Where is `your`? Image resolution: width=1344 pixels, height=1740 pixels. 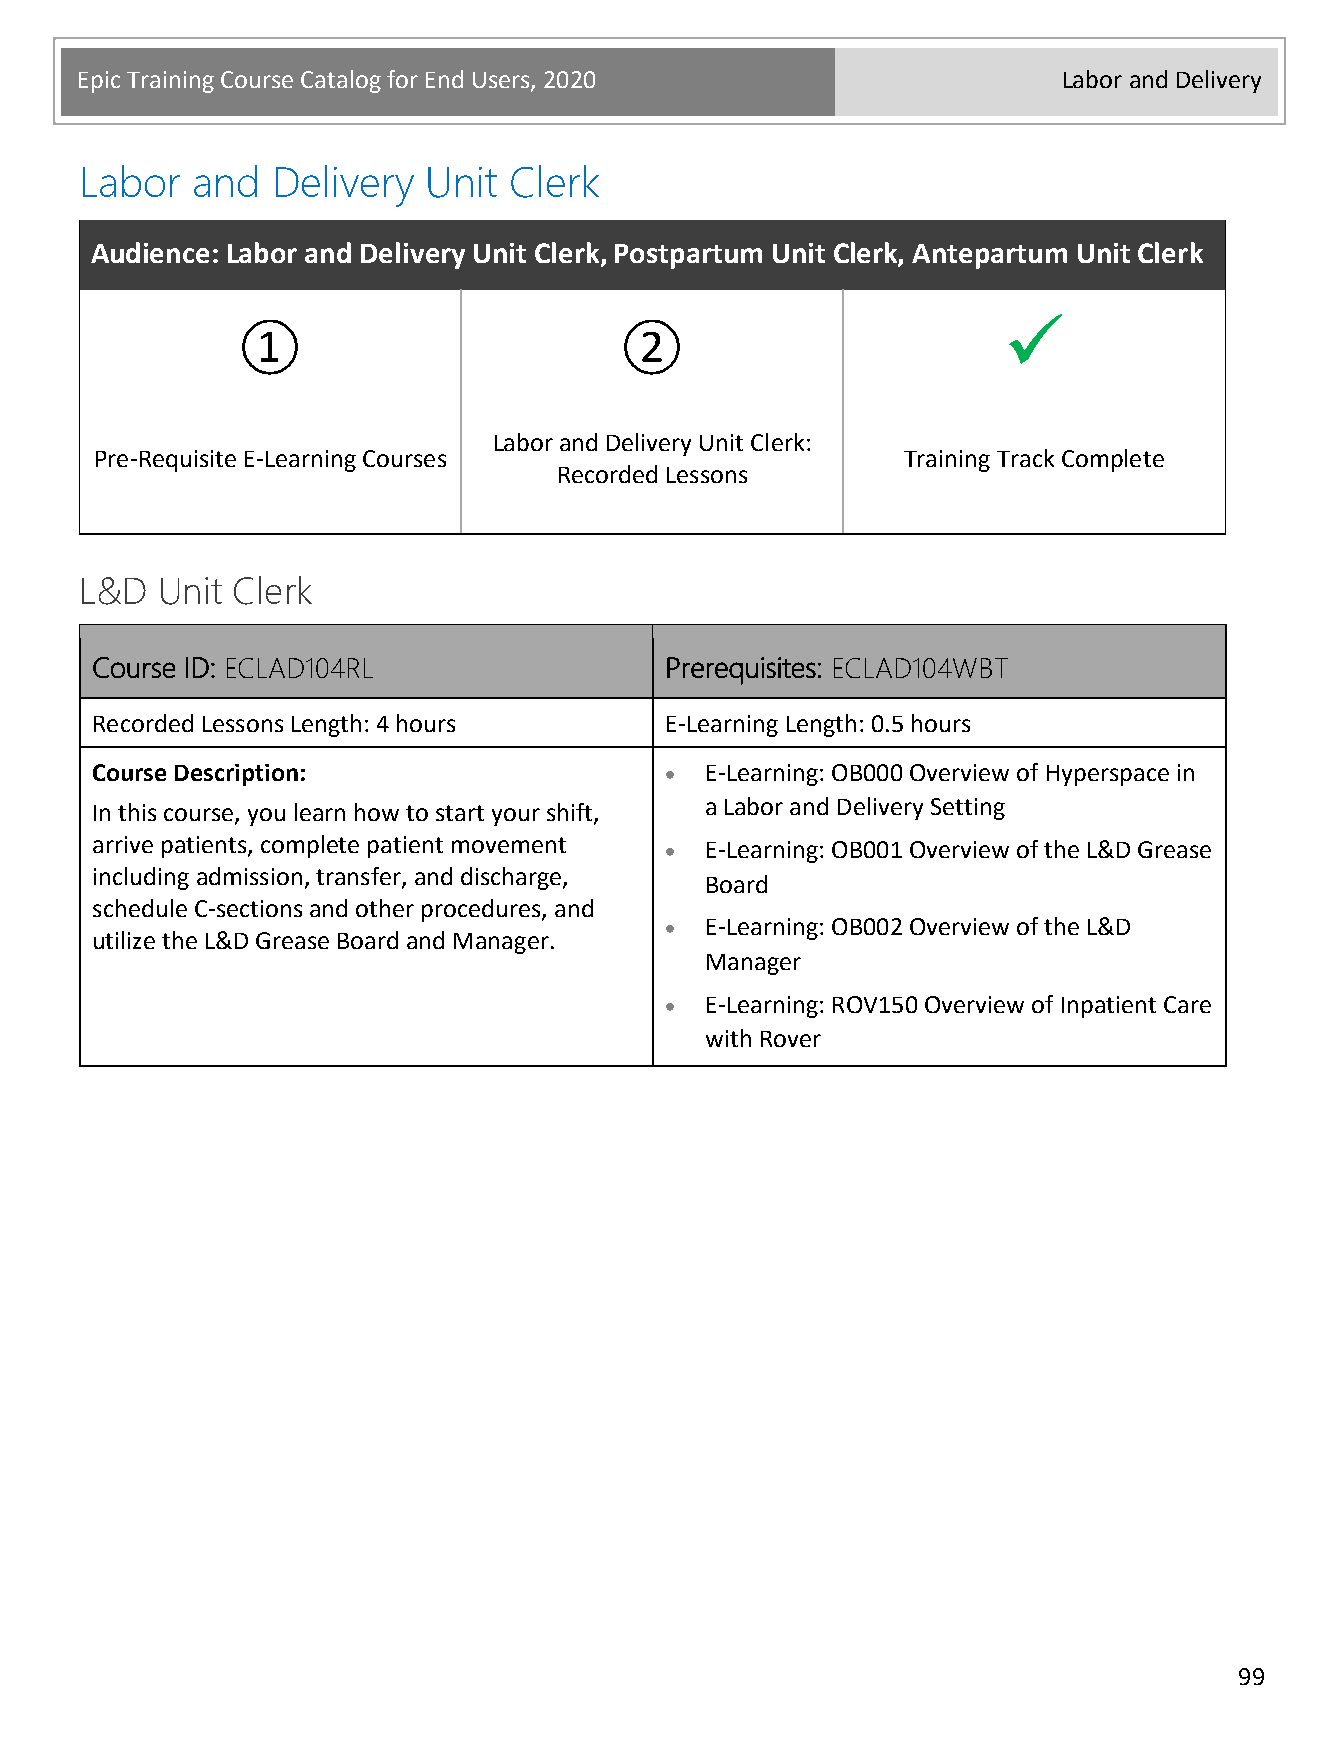 your is located at coordinates (516, 817).
